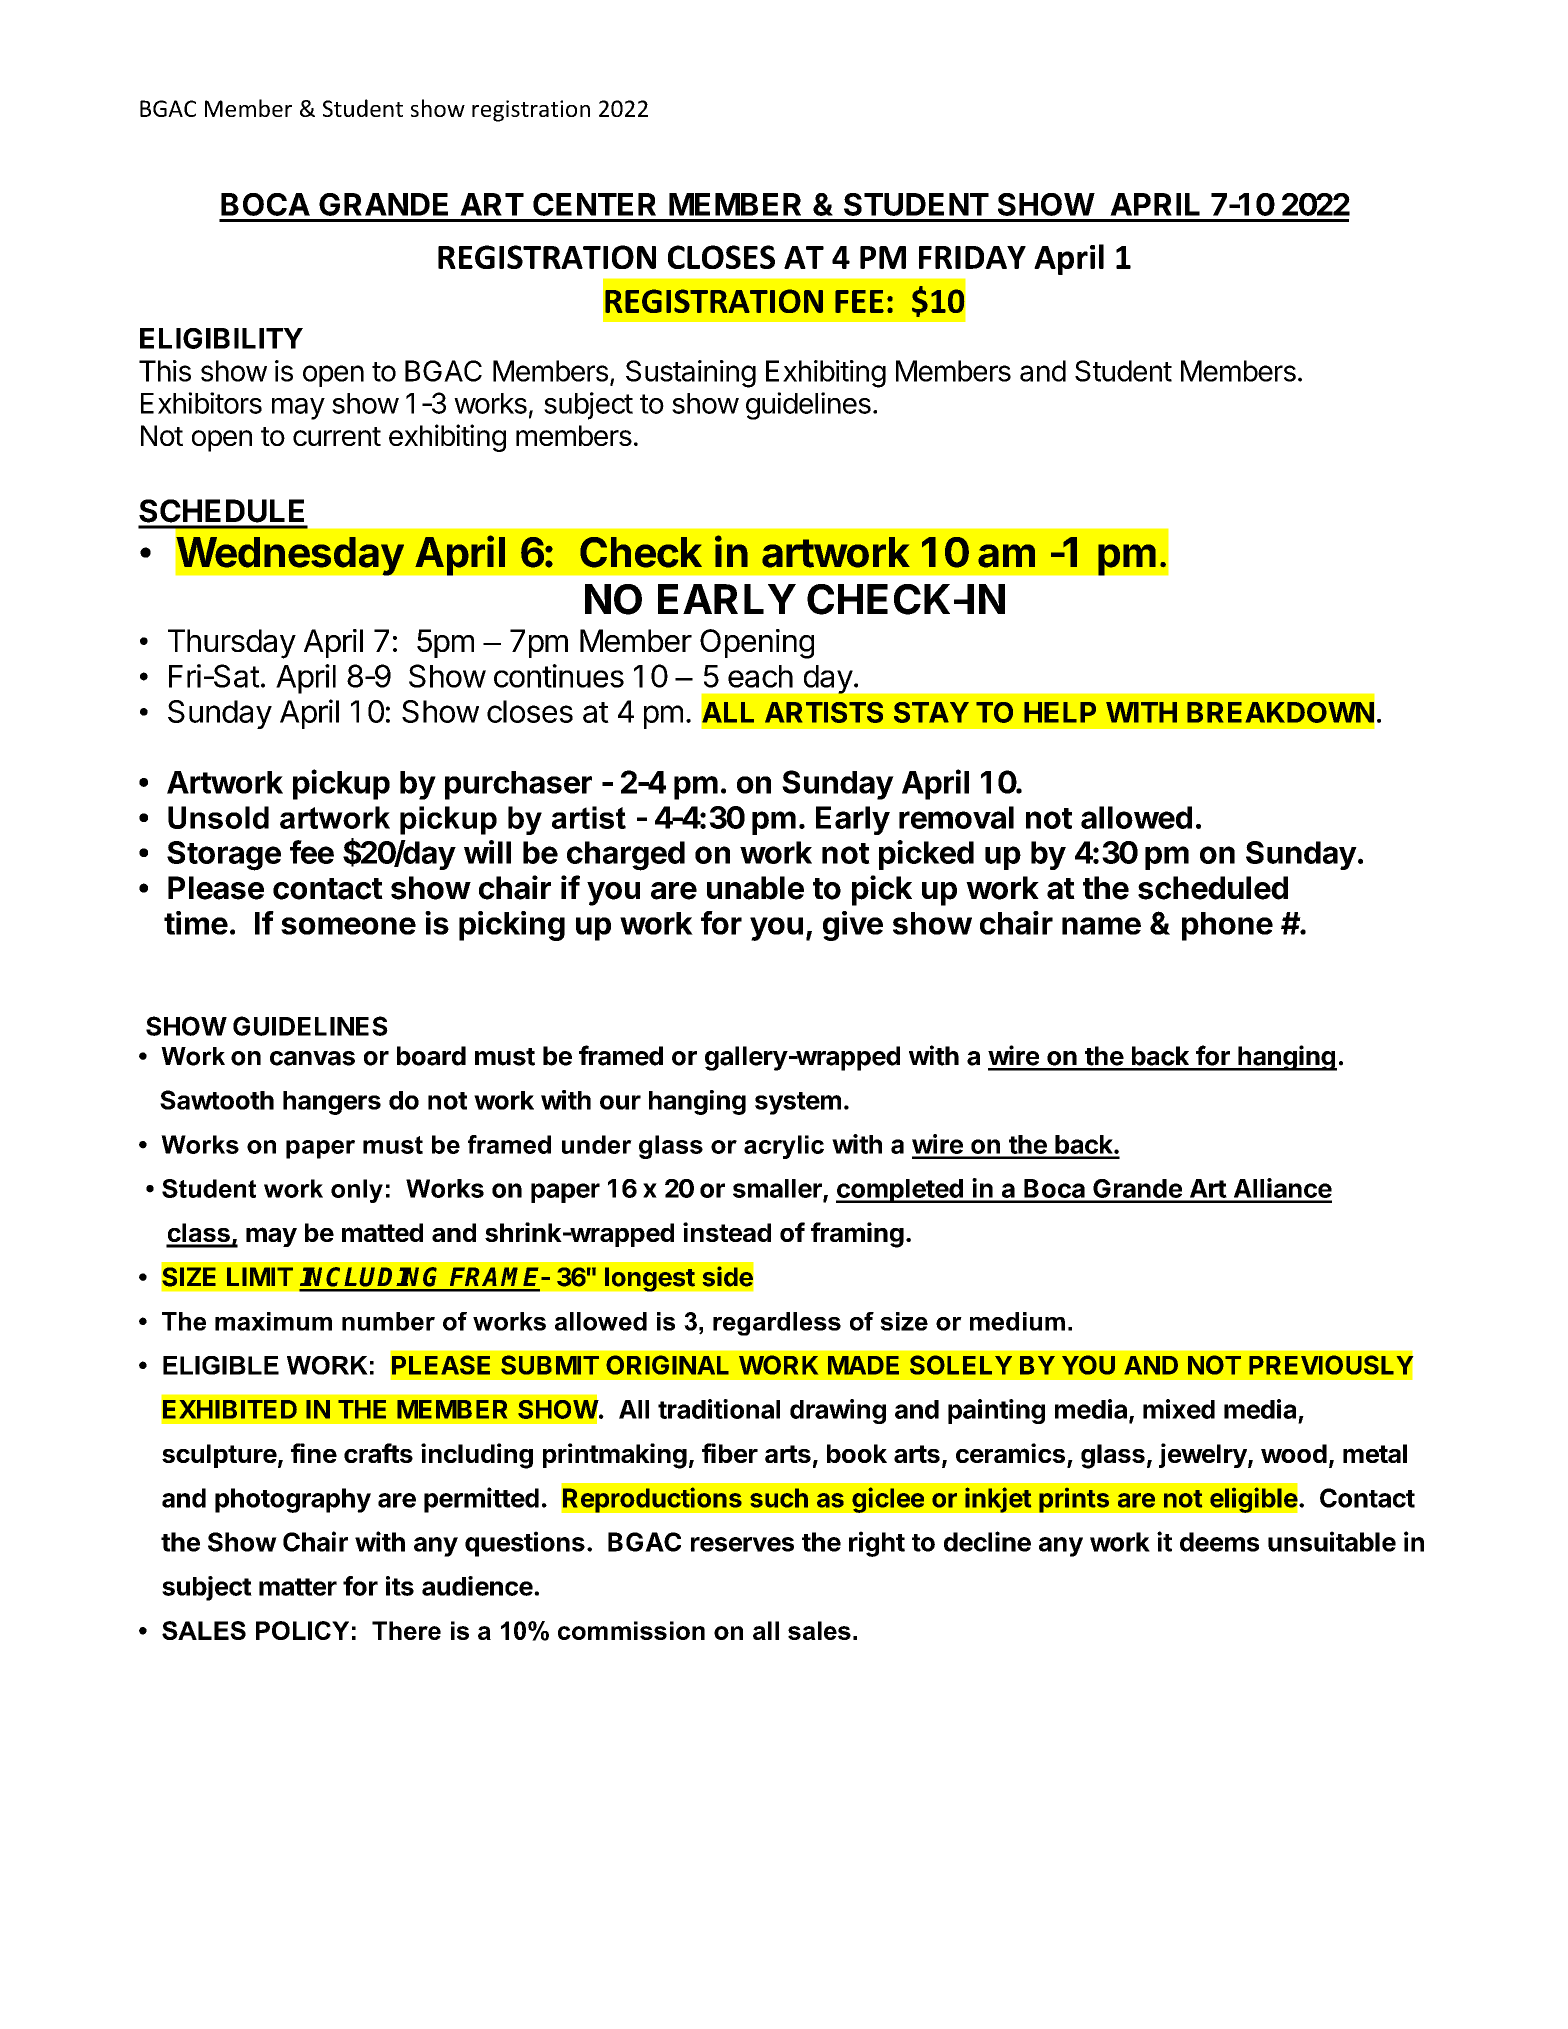  Describe the element at coordinates (972, 257) in the image. I see `FRIDAY` at that location.
